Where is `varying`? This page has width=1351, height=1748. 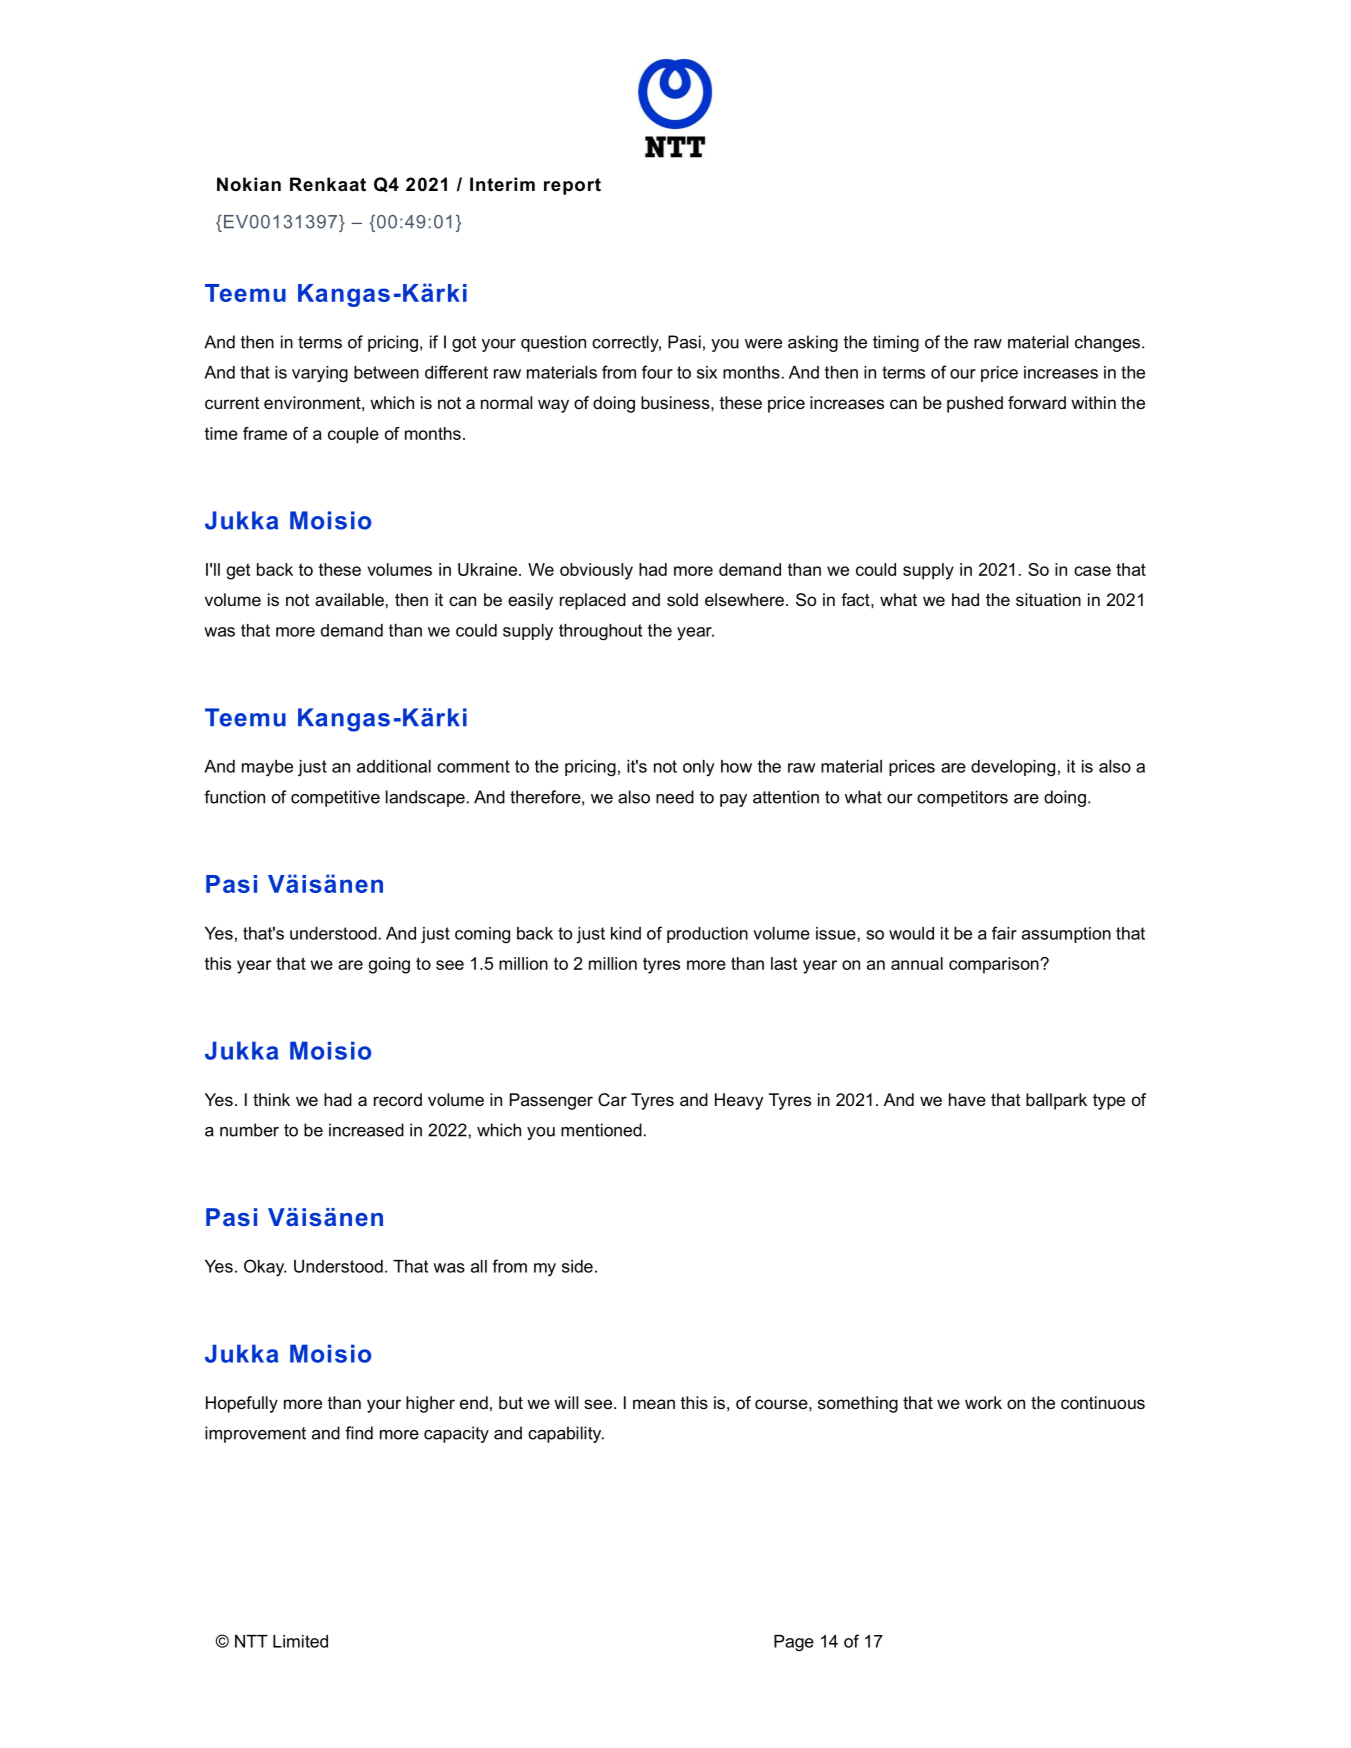
varying is located at coordinates (320, 374).
